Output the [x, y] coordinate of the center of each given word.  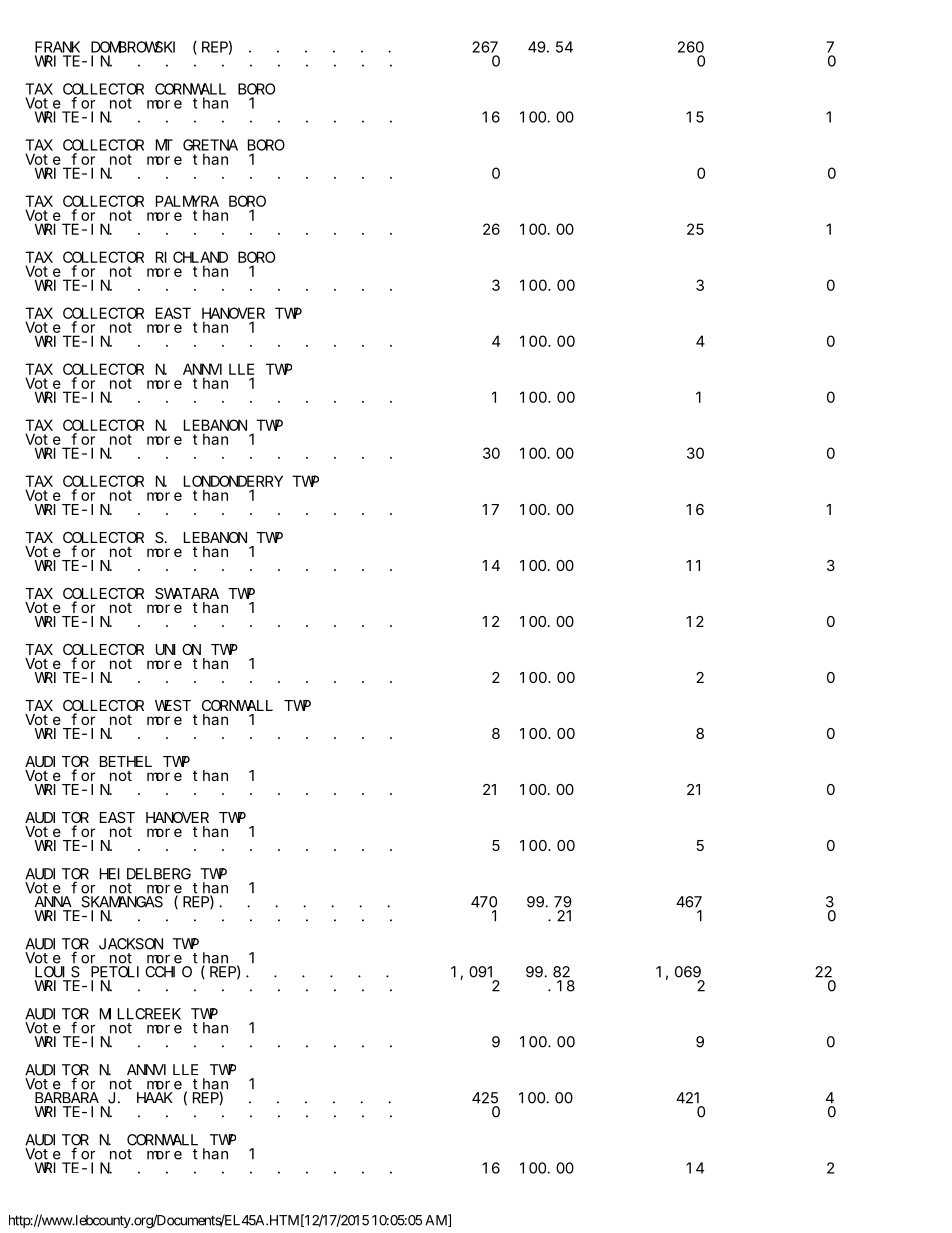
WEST [173, 705]
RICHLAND [192, 257]
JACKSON [131, 944]
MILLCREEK [140, 1014]
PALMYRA [187, 201]
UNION [178, 649]
